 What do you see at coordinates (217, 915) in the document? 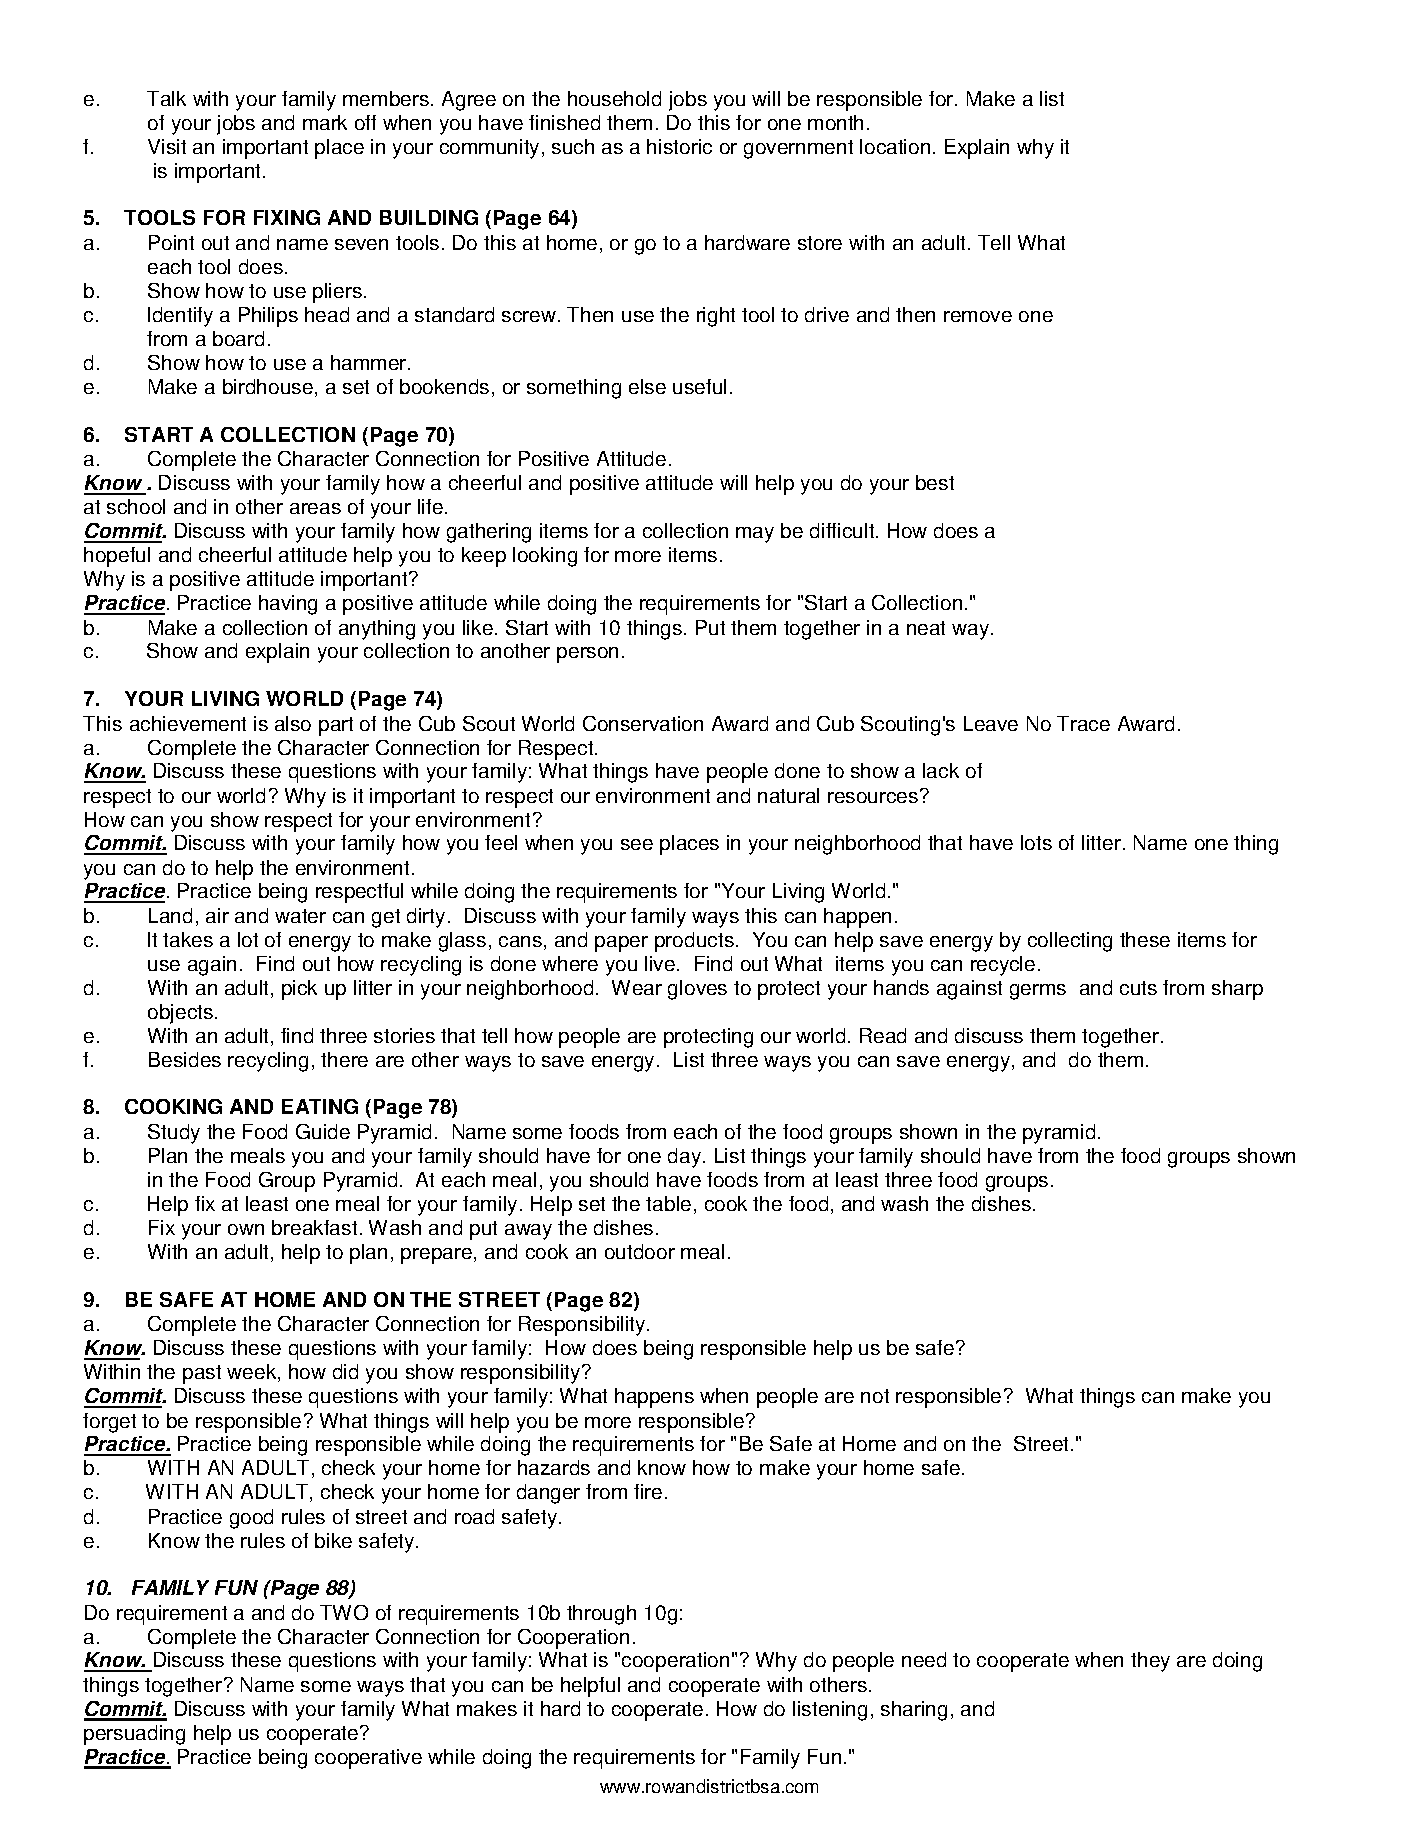
I see `air` at bounding box center [217, 915].
